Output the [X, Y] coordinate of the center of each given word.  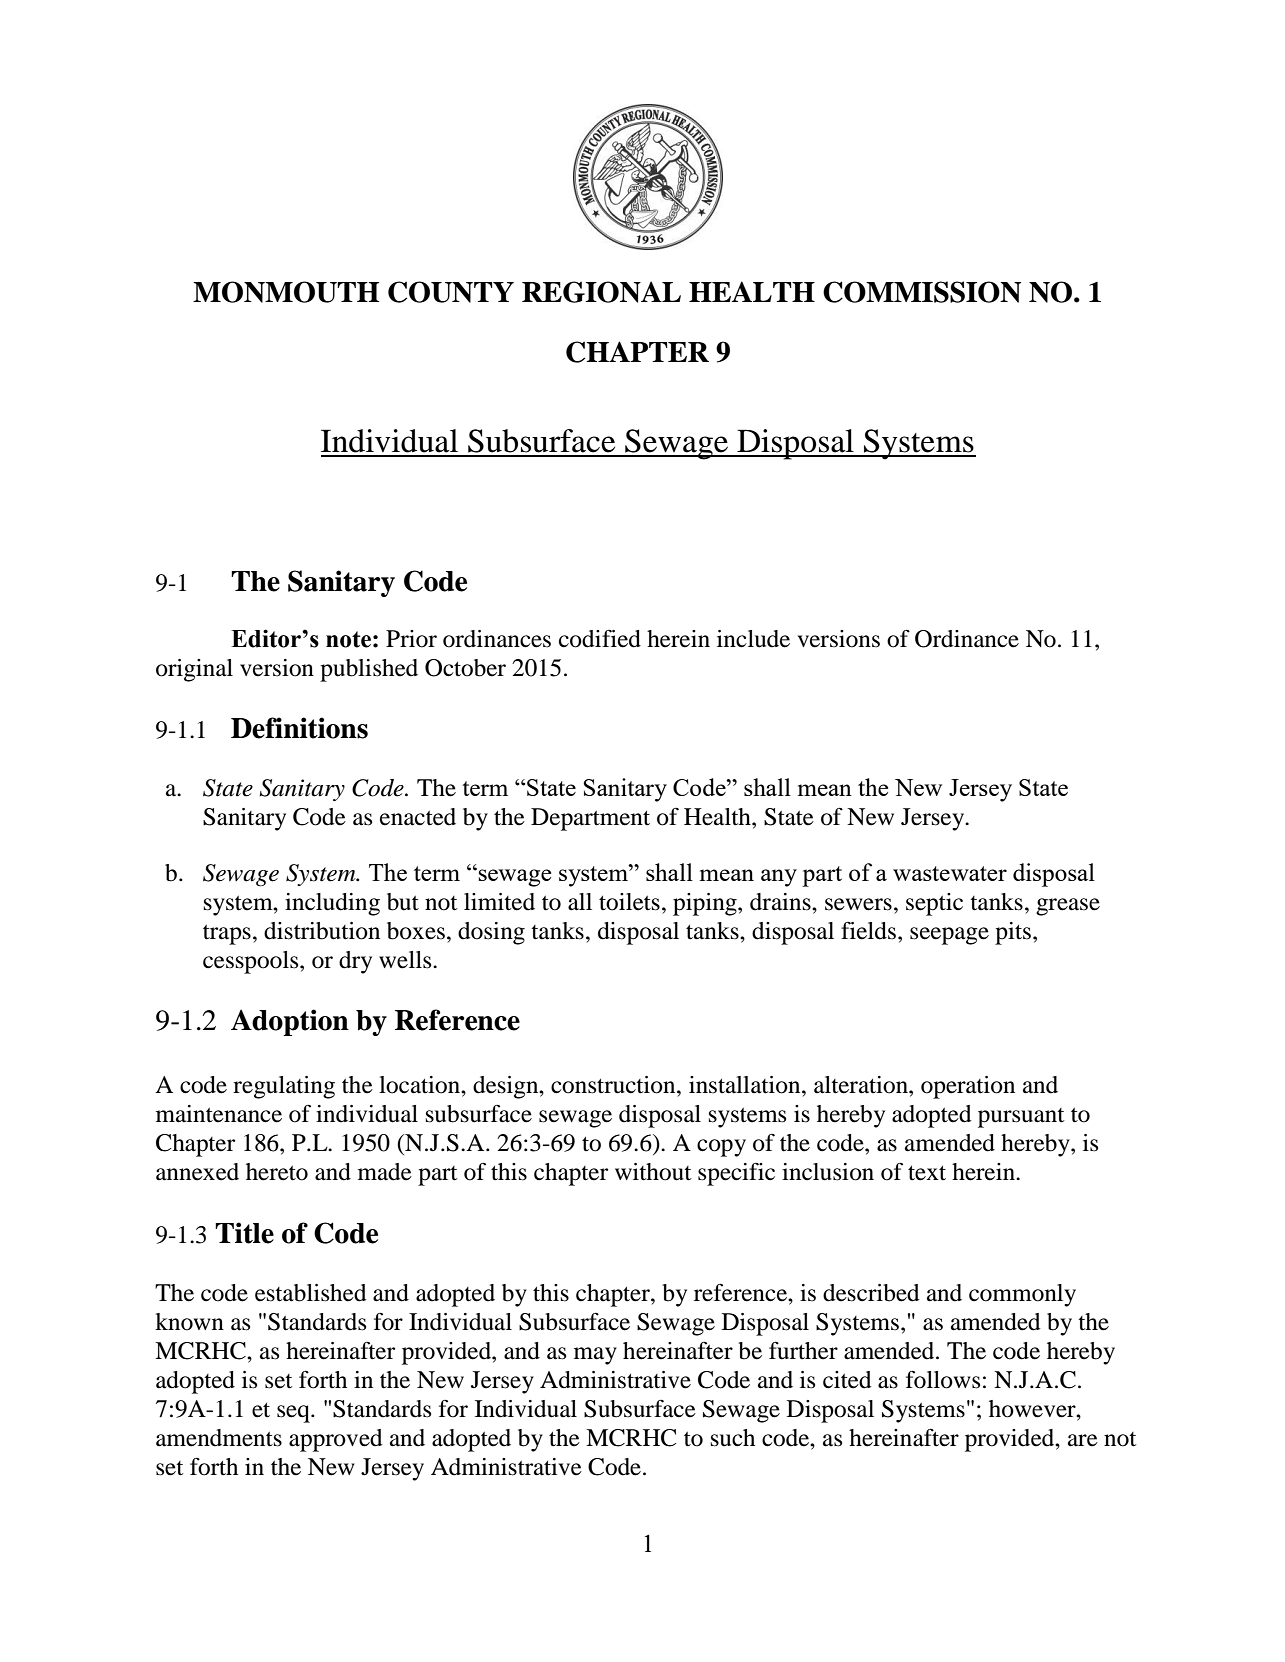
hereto [277, 1172]
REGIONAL [601, 292]
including [332, 904]
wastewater [950, 873]
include [753, 639]
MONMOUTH [286, 292]
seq [294, 1414]
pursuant [1021, 1118]
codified [600, 639]
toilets [629, 902]
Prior [411, 639]
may [595, 1356]
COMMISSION [922, 292]
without [653, 1172]
